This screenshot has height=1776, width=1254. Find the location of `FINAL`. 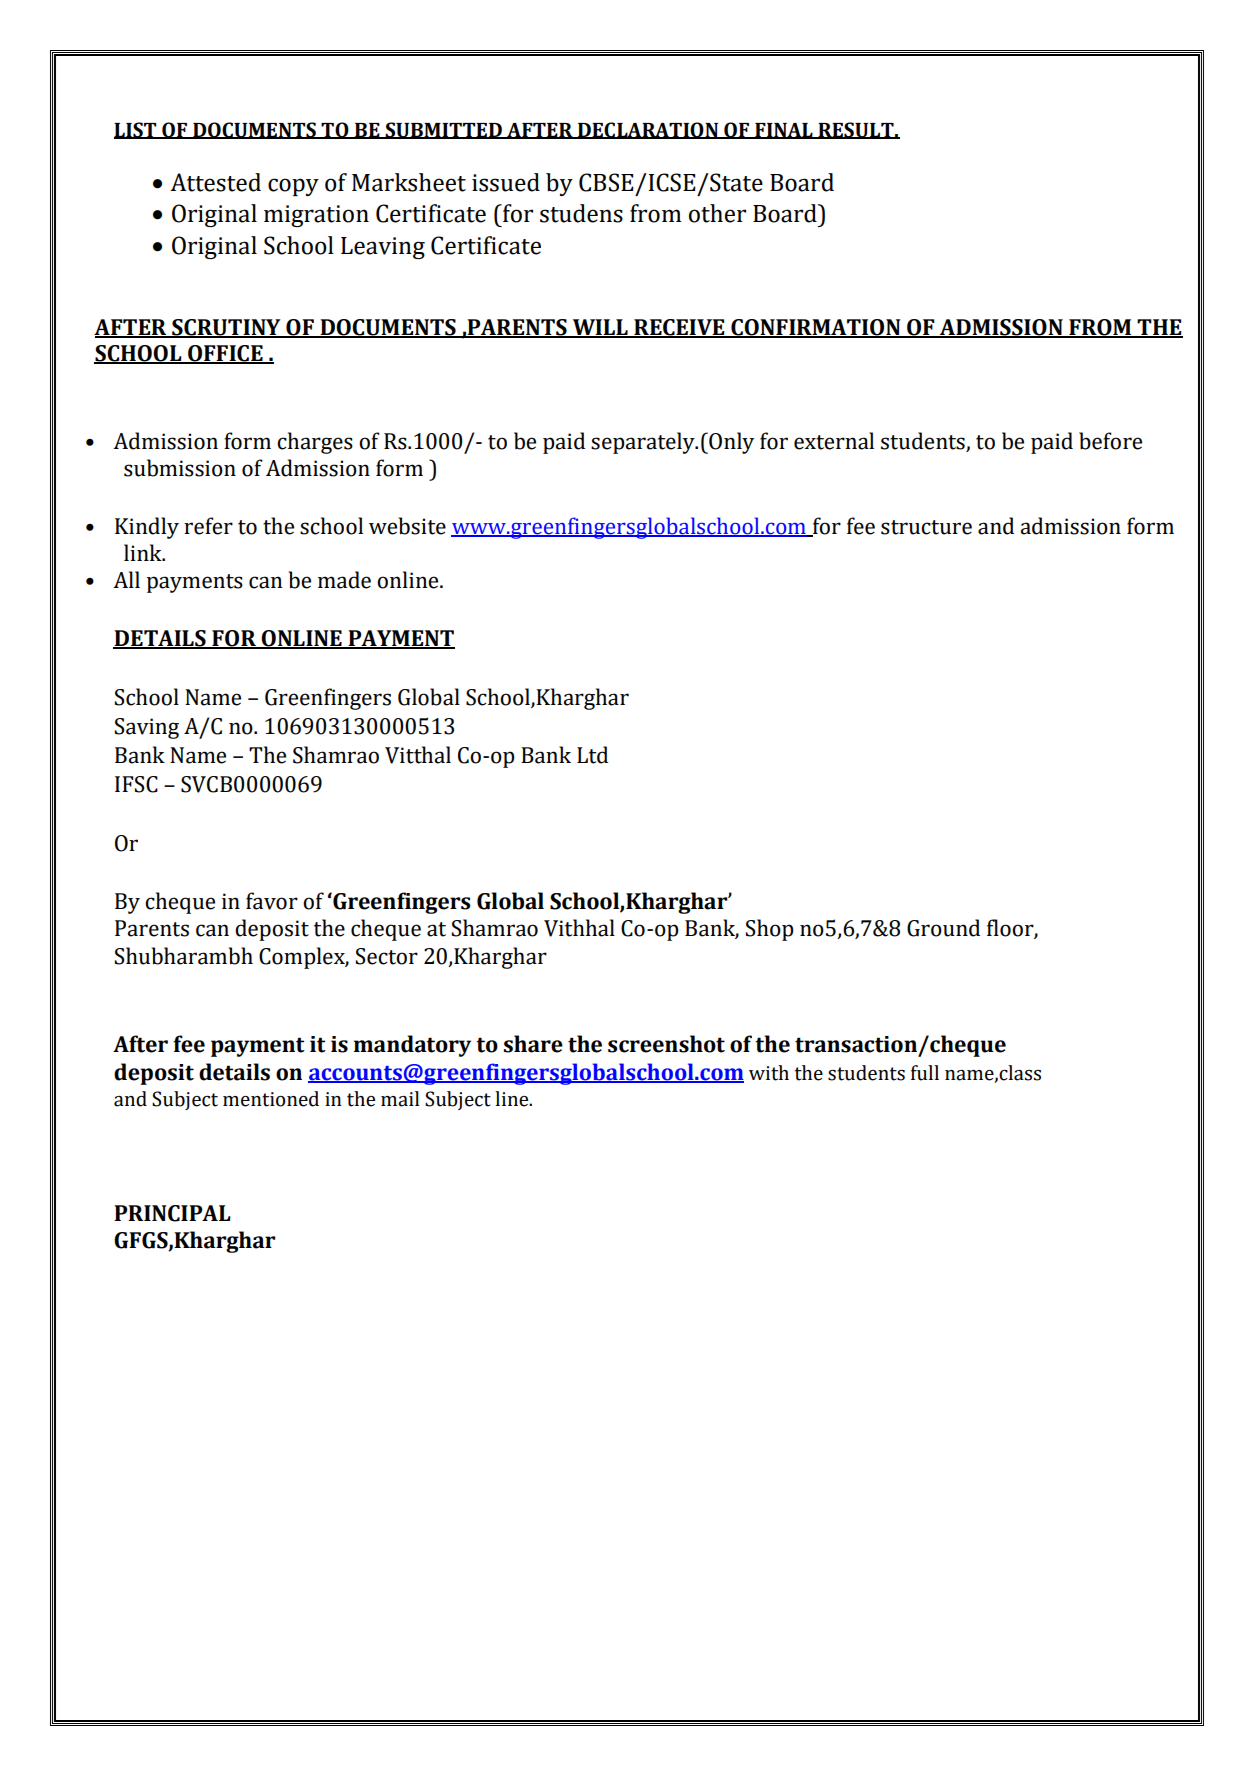

FINAL is located at coordinates (784, 131).
